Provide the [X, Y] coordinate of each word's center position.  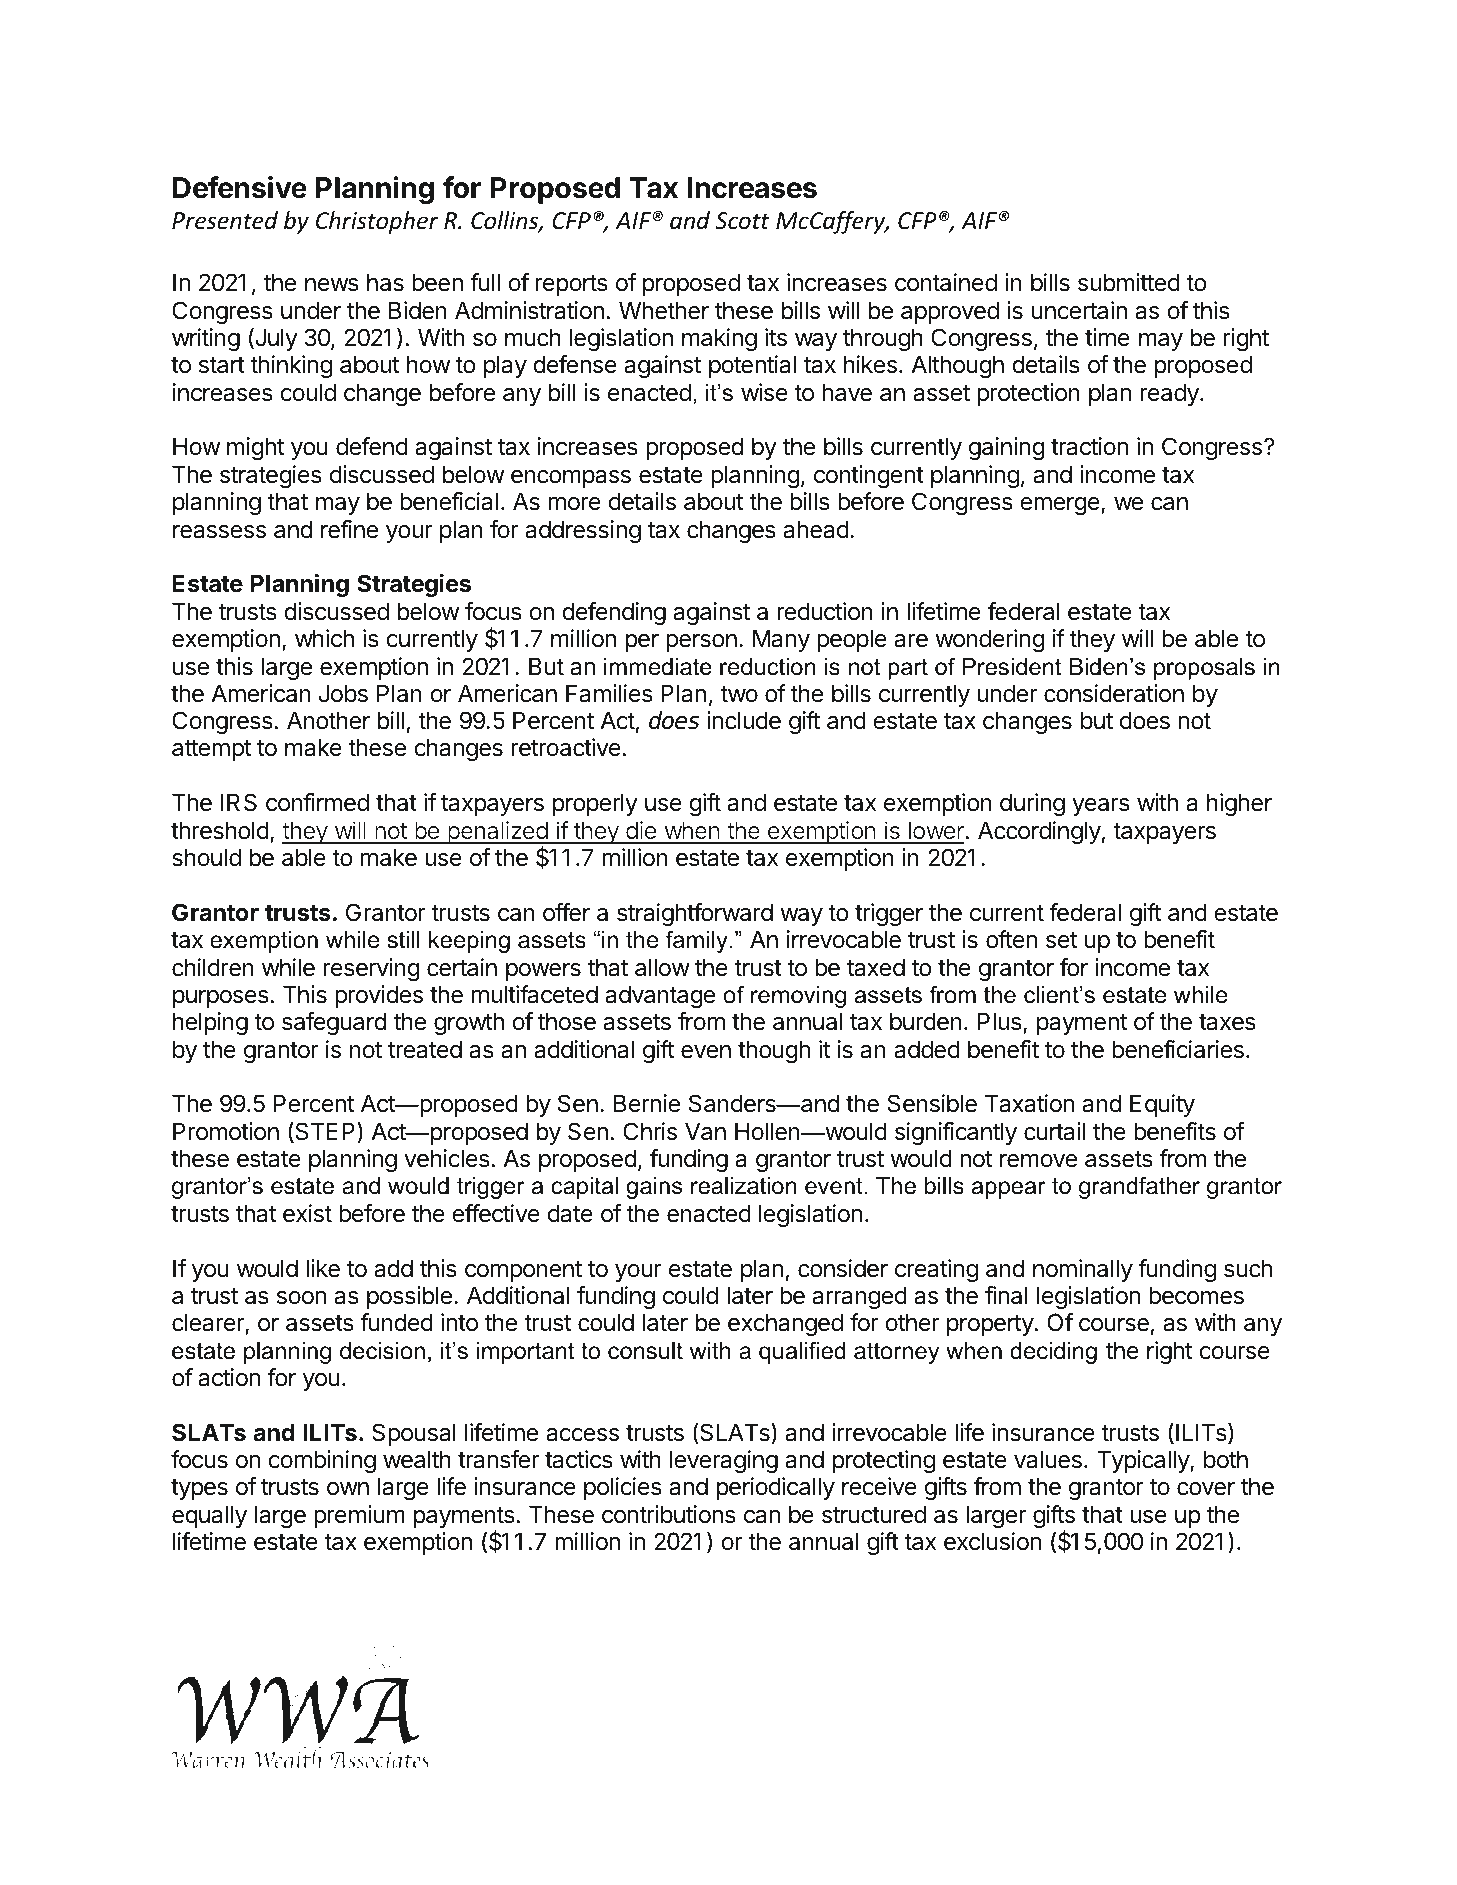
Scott [742, 221]
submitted [1129, 282]
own [348, 1489]
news [332, 285]
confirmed [317, 802]
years [1101, 807]
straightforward [695, 914]
